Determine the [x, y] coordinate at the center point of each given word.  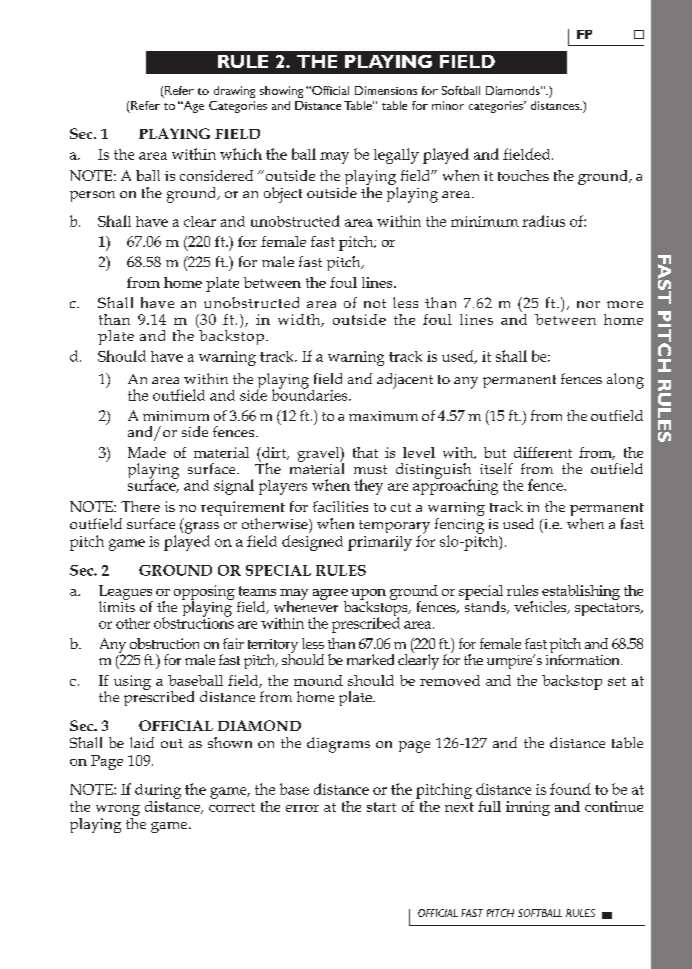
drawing [234, 92]
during [158, 791]
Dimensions [386, 90]
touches [523, 175]
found [570, 789]
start [381, 807]
